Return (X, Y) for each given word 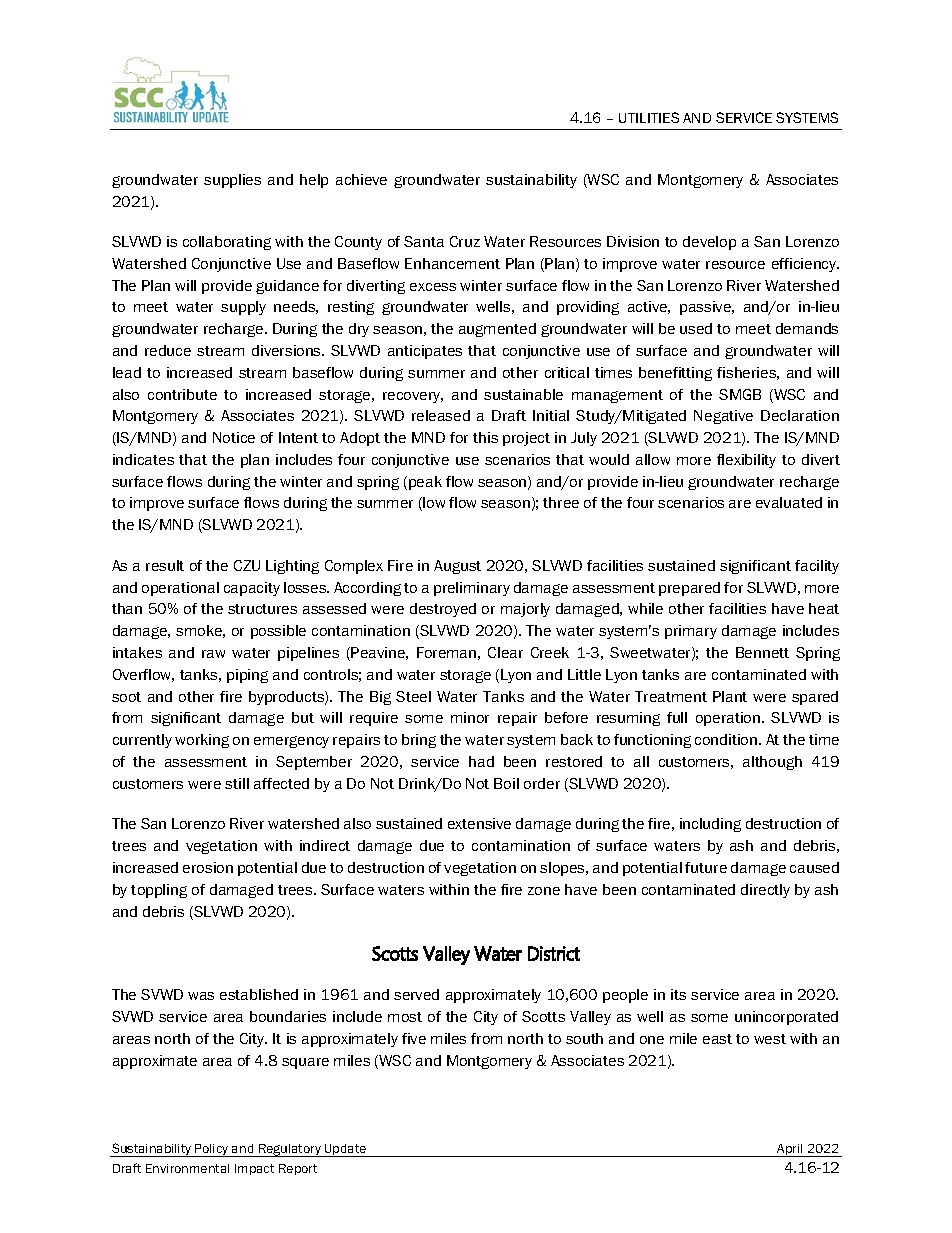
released (441, 415)
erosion (208, 867)
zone (544, 891)
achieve (361, 179)
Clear (505, 652)
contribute (182, 394)
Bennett (762, 652)
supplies (232, 181)
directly (765, 891)
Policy (212, 1150)
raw (213, 654)
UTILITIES (649, 117)
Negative (723, 417)
